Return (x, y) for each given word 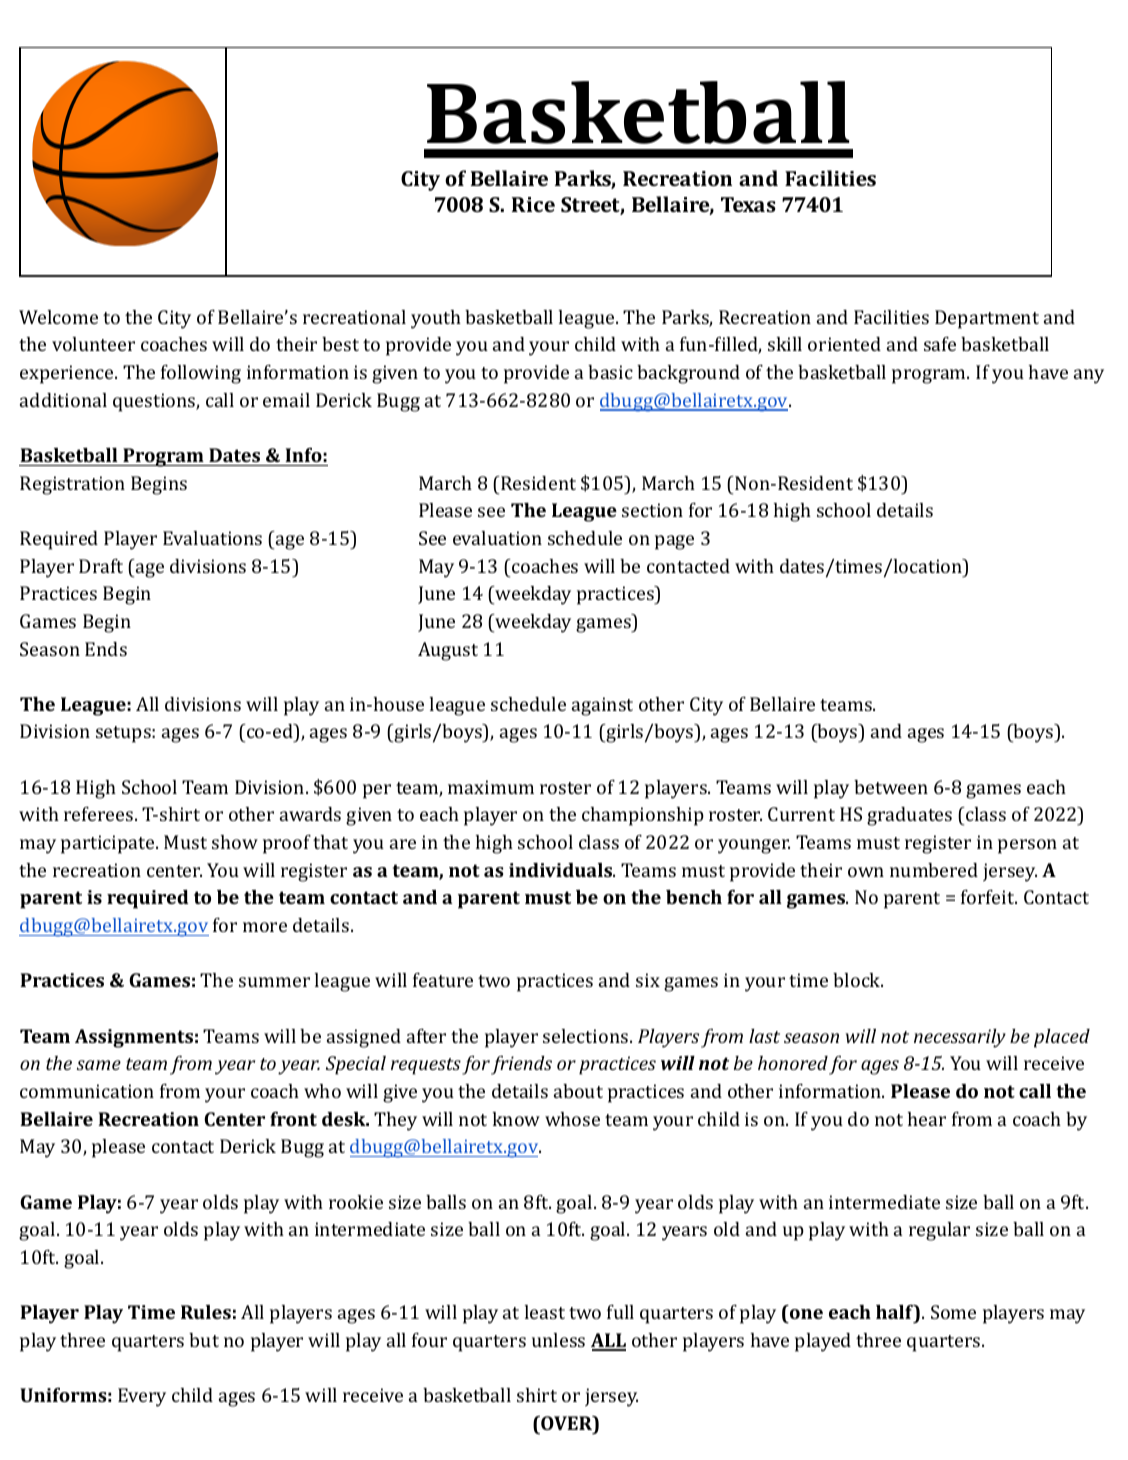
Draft (101, 566)
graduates (909, 816)
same (99, 1065)
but (204, 1340)
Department (987, 319)
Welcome (58, 317)
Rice (533, 204)
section (652, 510)
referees (98, 814)
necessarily (960, 1038)
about (578, 1091)
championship (643, 816)
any (1089, 376)
